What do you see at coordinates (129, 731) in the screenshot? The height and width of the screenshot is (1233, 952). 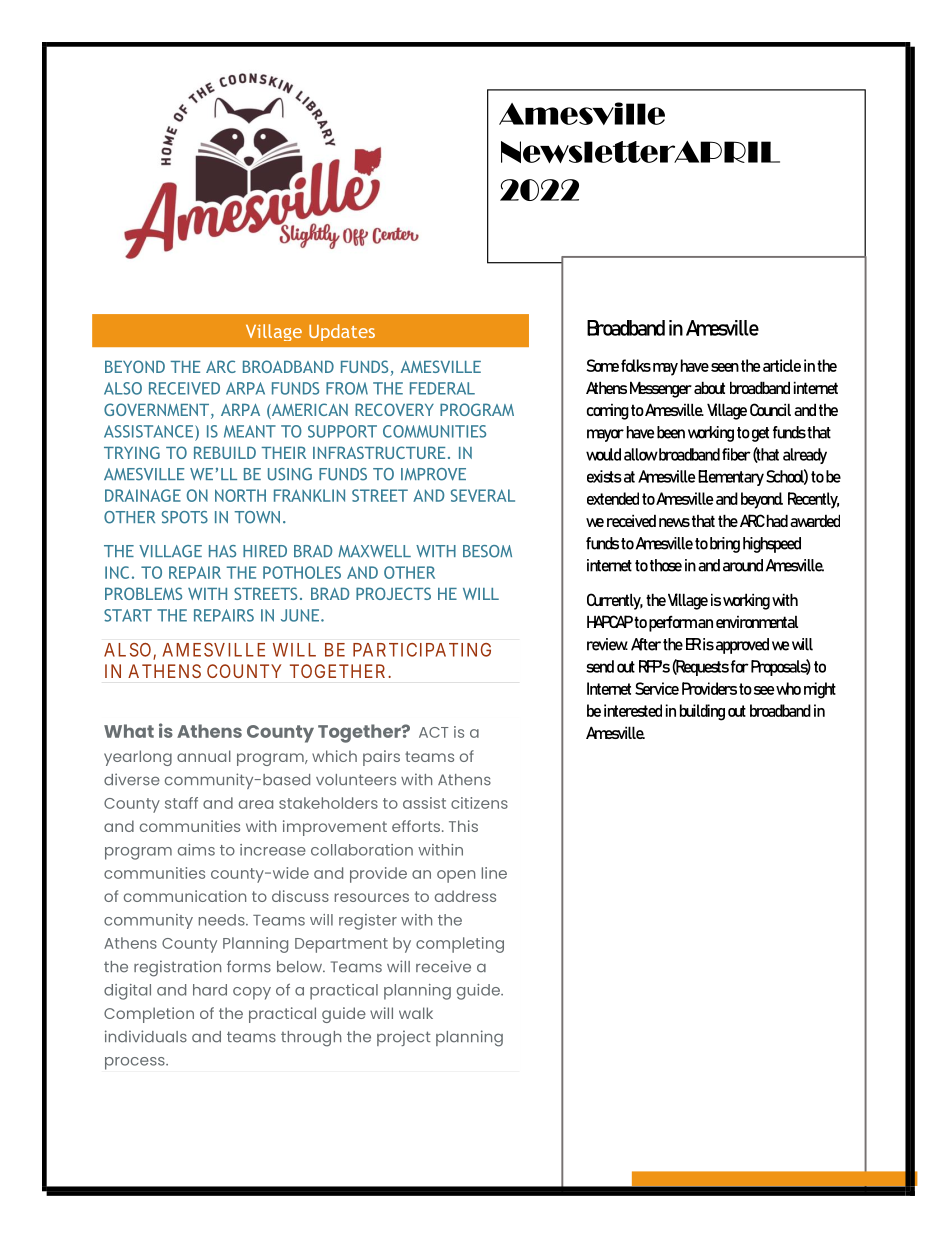 I see `What` at bounding box center [129, 731].
